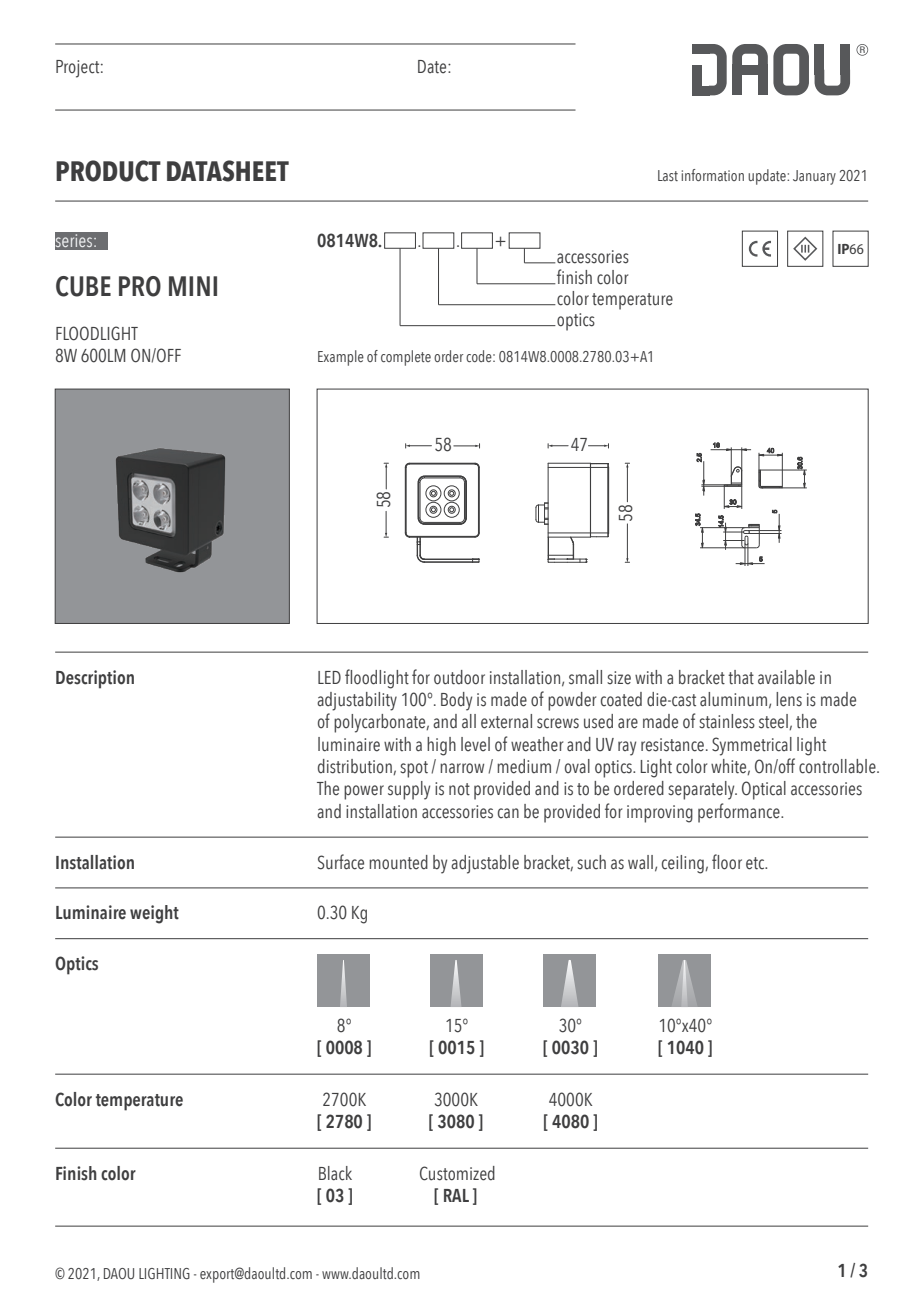 Image resolution: width=924 pixels, height=1308 pixels. What do you see at coordinates (668, 175) in the document?
I see `Last` at bounding box center [668, 175].
